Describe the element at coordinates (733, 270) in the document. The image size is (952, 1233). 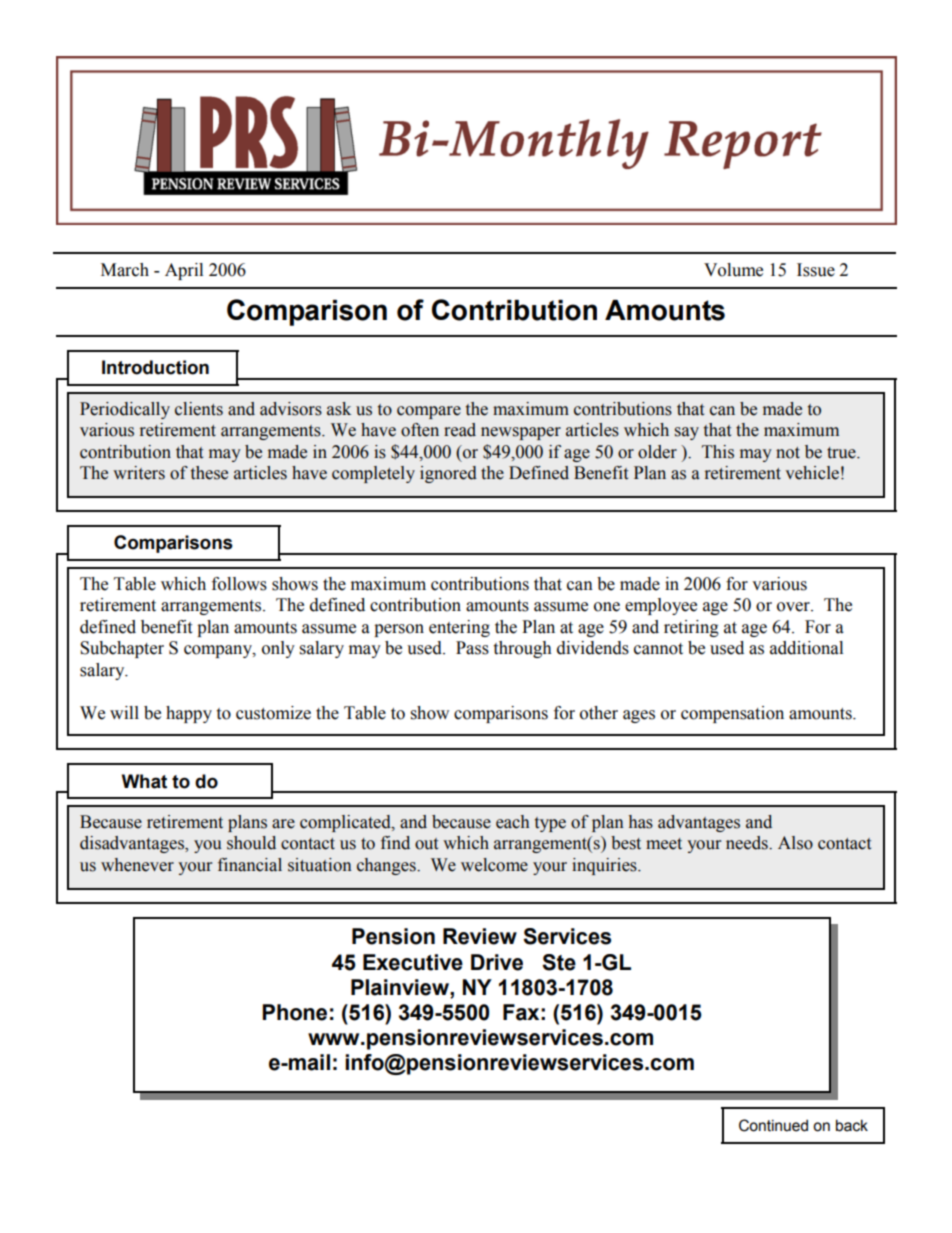
I see `Volume` at that location.
